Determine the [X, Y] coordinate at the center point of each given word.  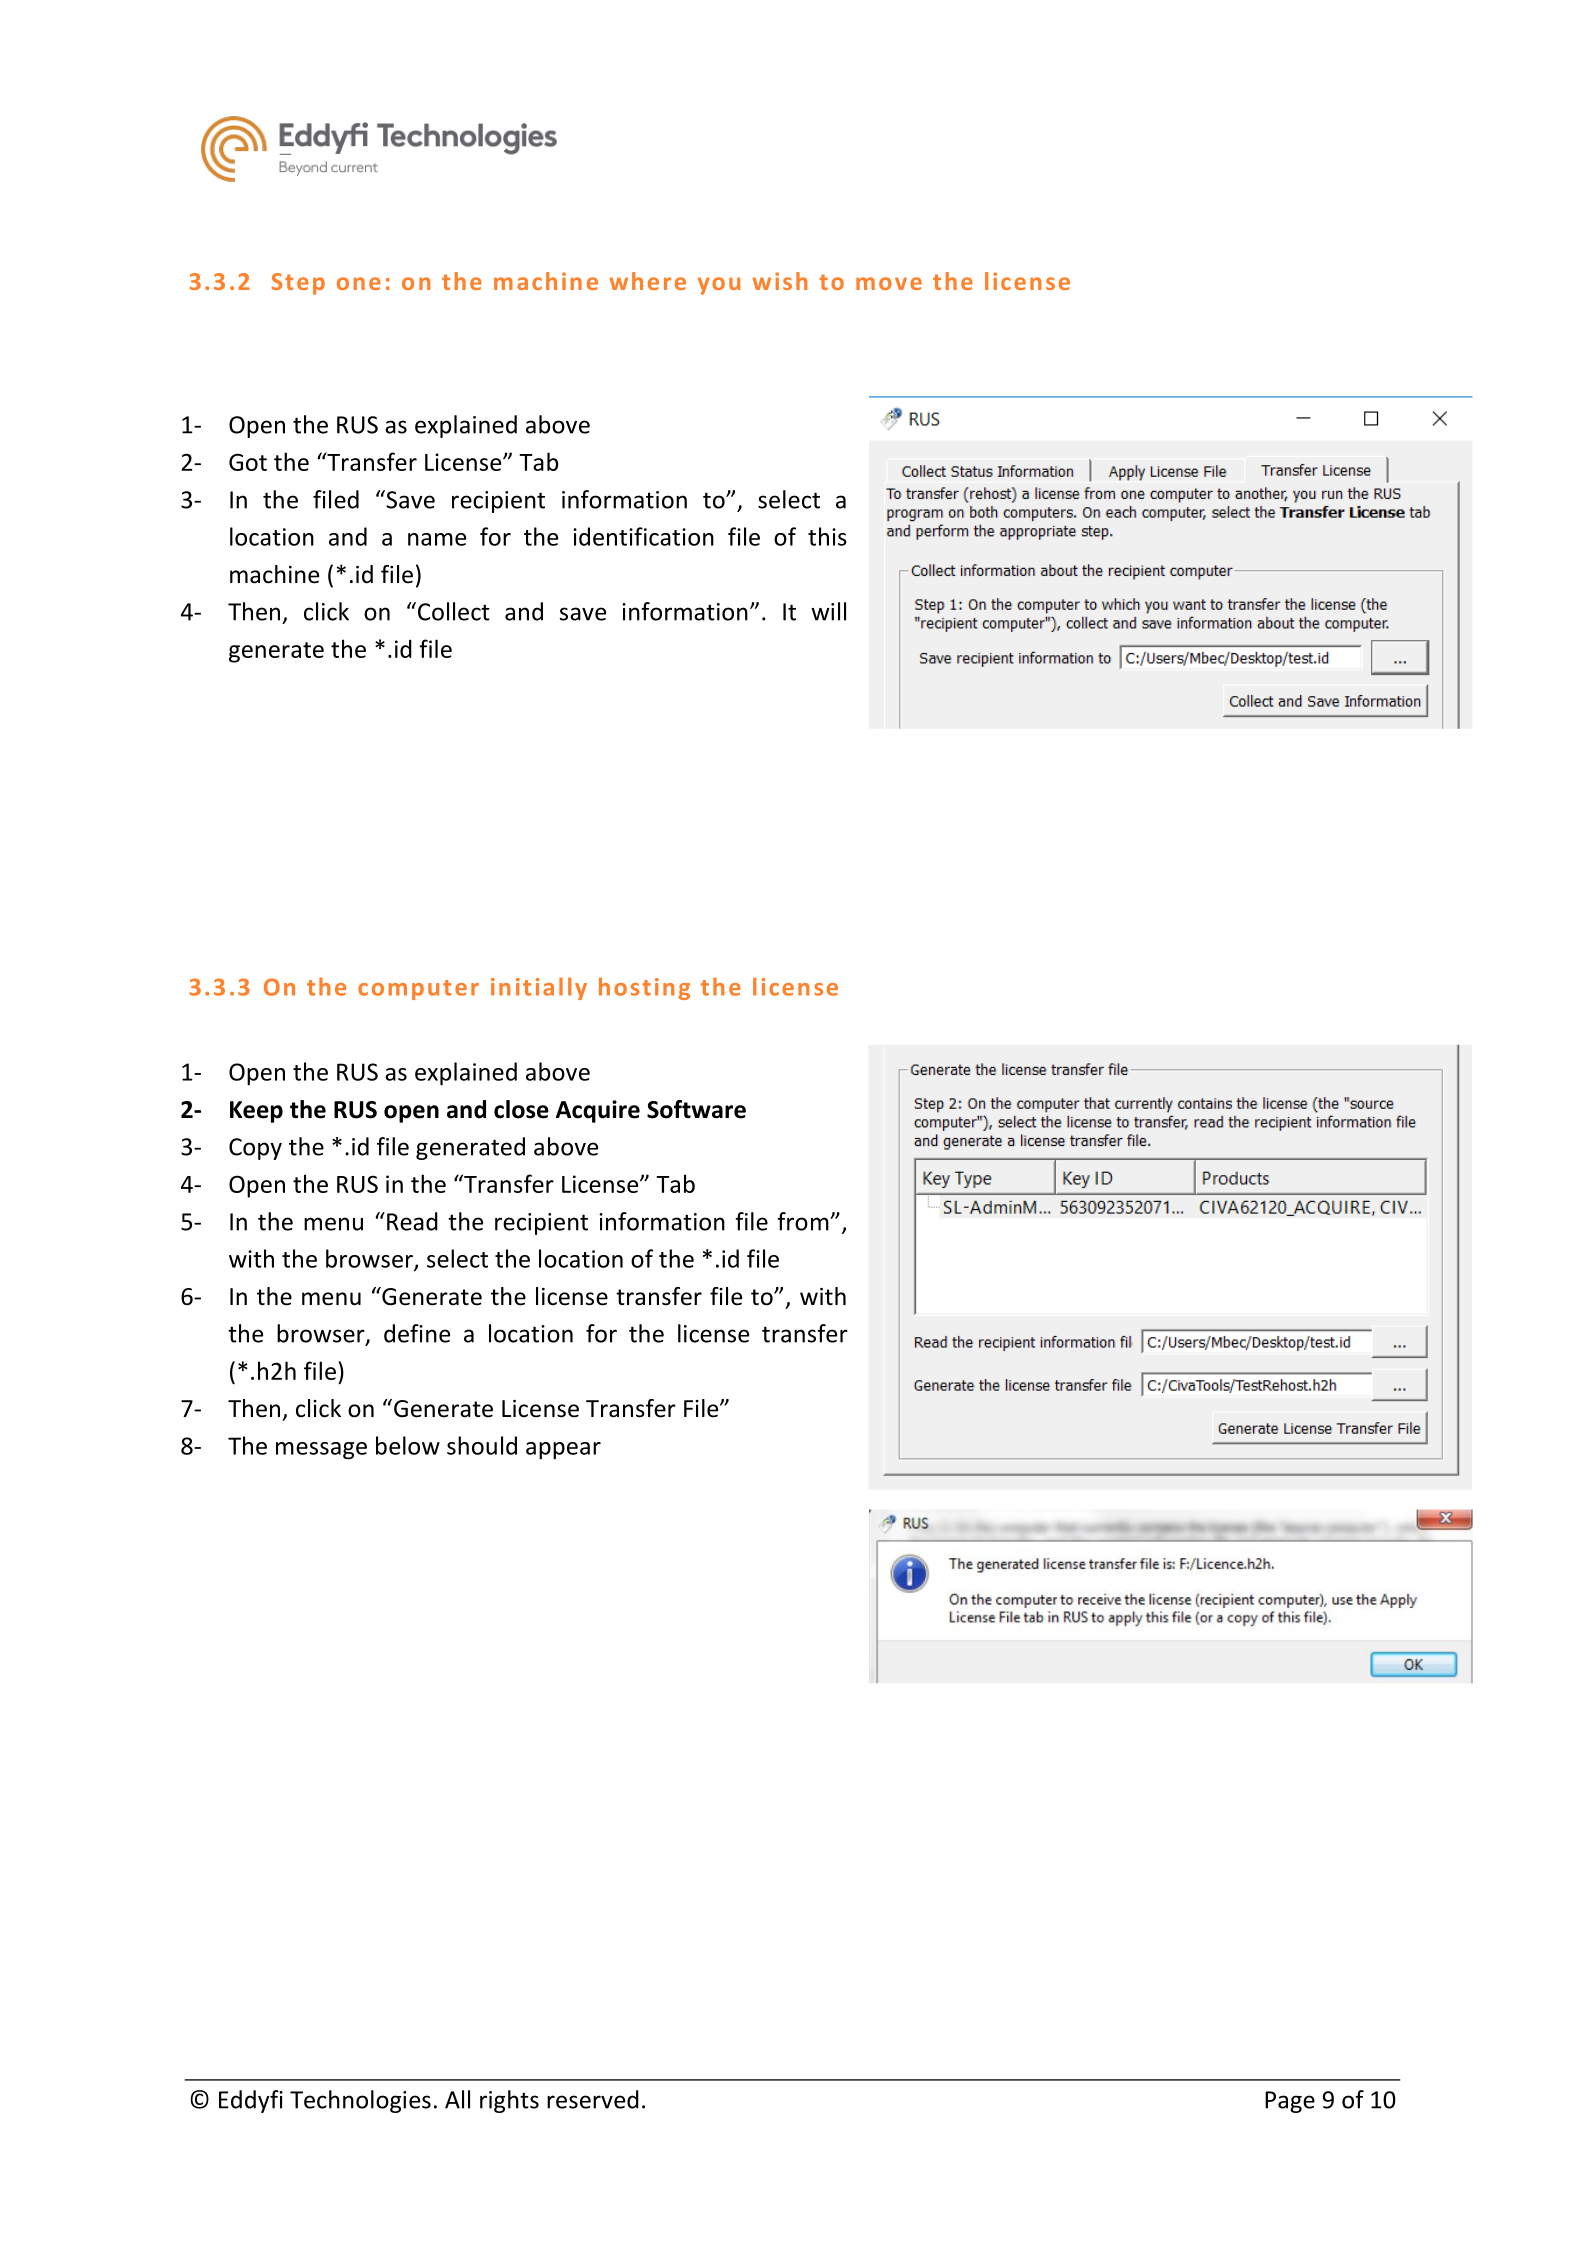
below [408, 1445]
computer [418, 990]
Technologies [360, 2101]
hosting [644, 988]
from [804, 1221]
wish [779, 281]
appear [563, 1451]
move [889, 283]
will [828, 611]
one [359, 283]
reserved [593, 2099]
